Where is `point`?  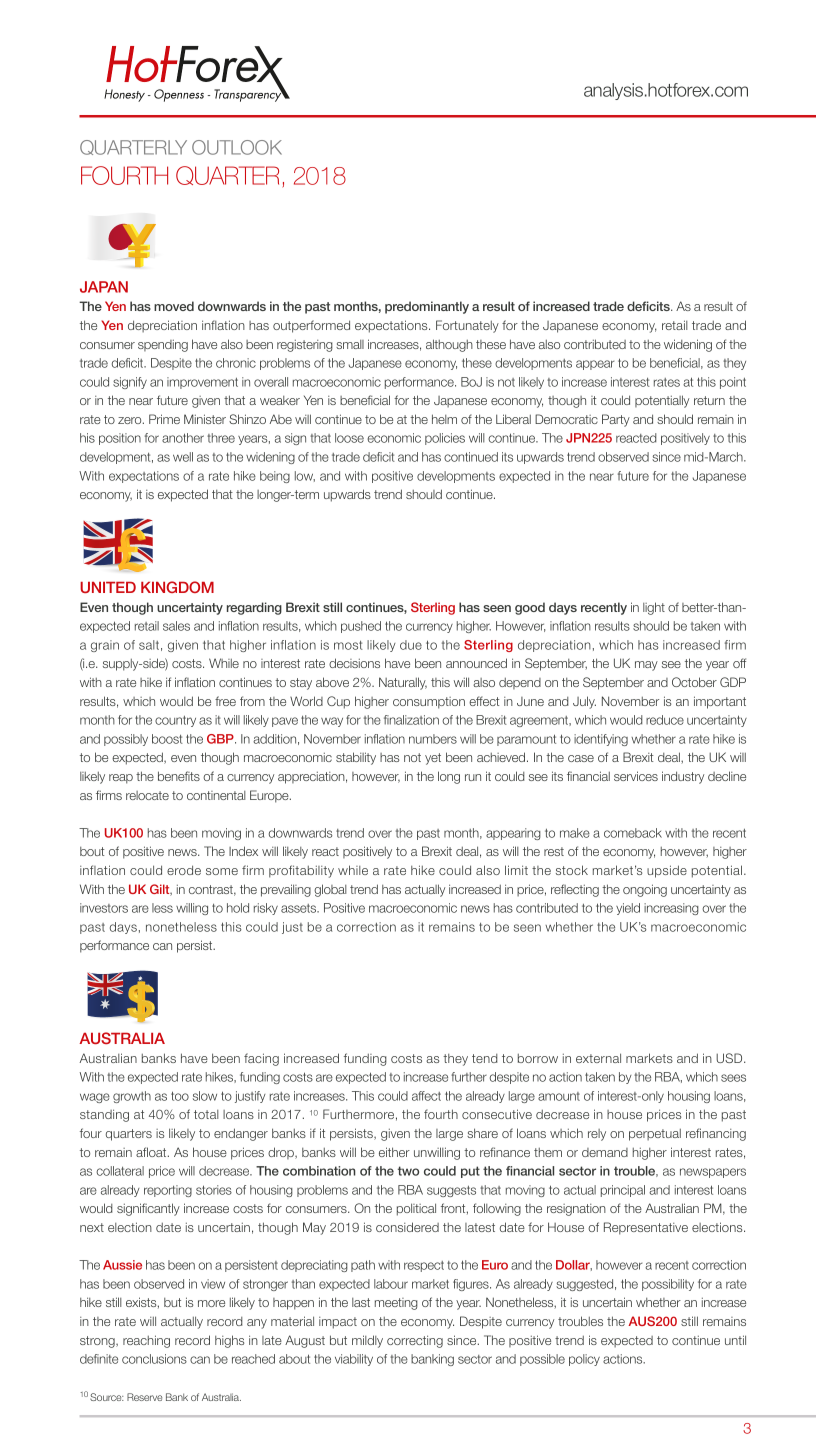 point is located at coordinates (733, 383).
